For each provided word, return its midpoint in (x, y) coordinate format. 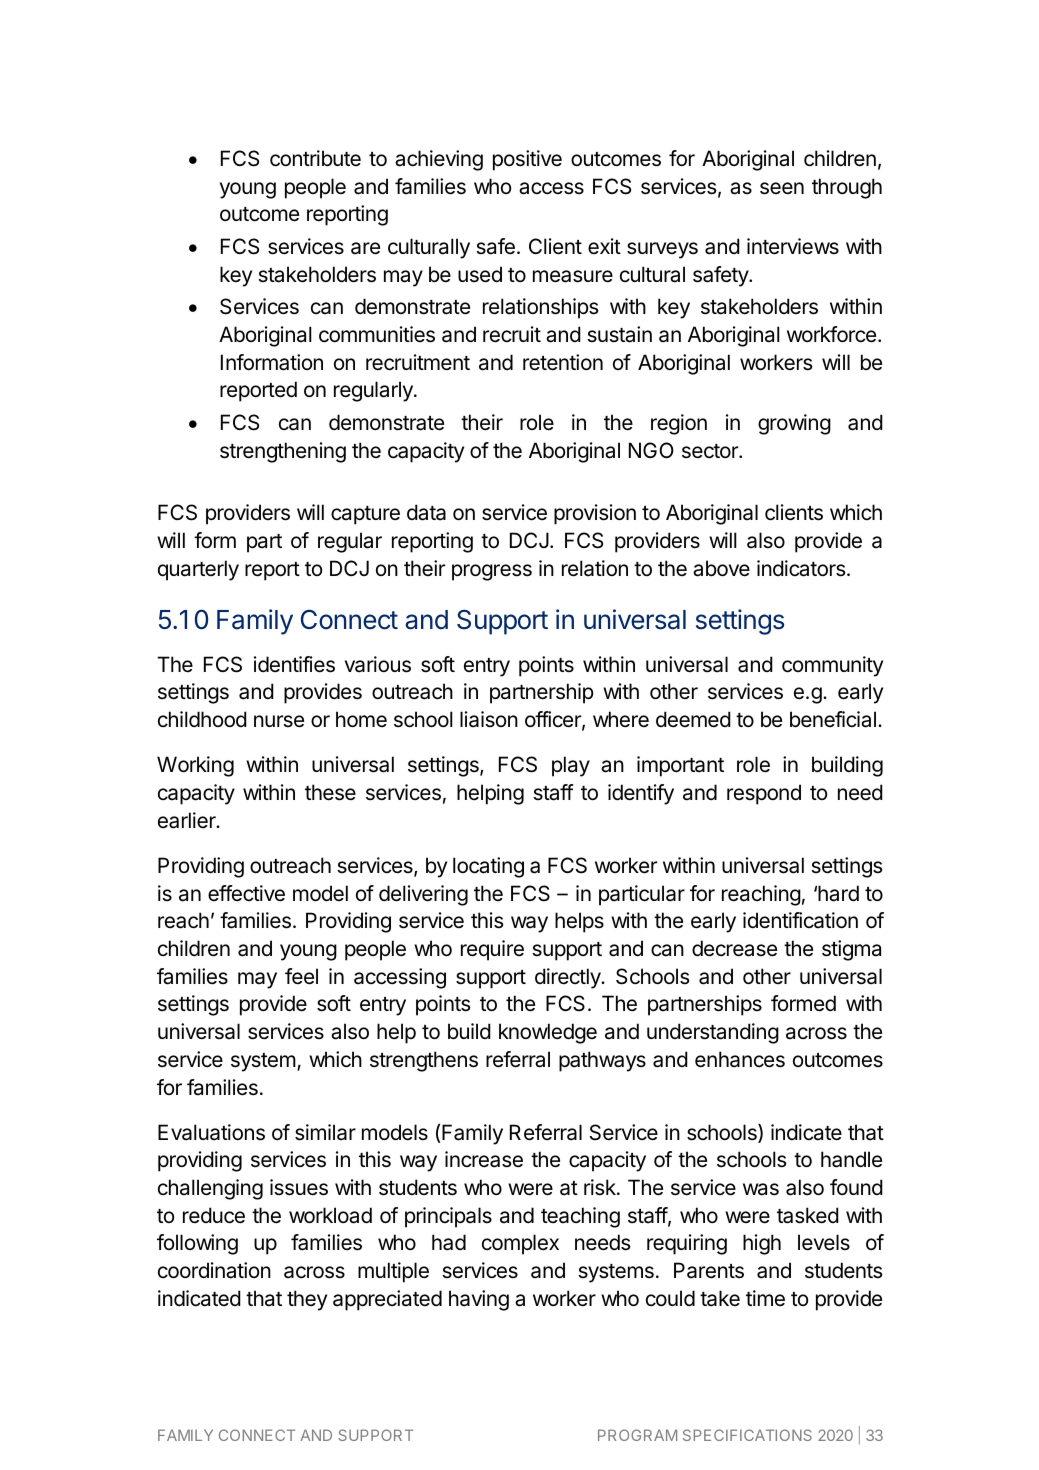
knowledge (548, 1033)
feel (301, 976)
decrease (734, 948)
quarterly (198, 570)
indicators (801, 568)
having (479, 1300)
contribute (315, 158)
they (307, 1300)
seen (782, 188)
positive (527, 160)
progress (492, 572)
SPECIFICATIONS (747, 1435)
